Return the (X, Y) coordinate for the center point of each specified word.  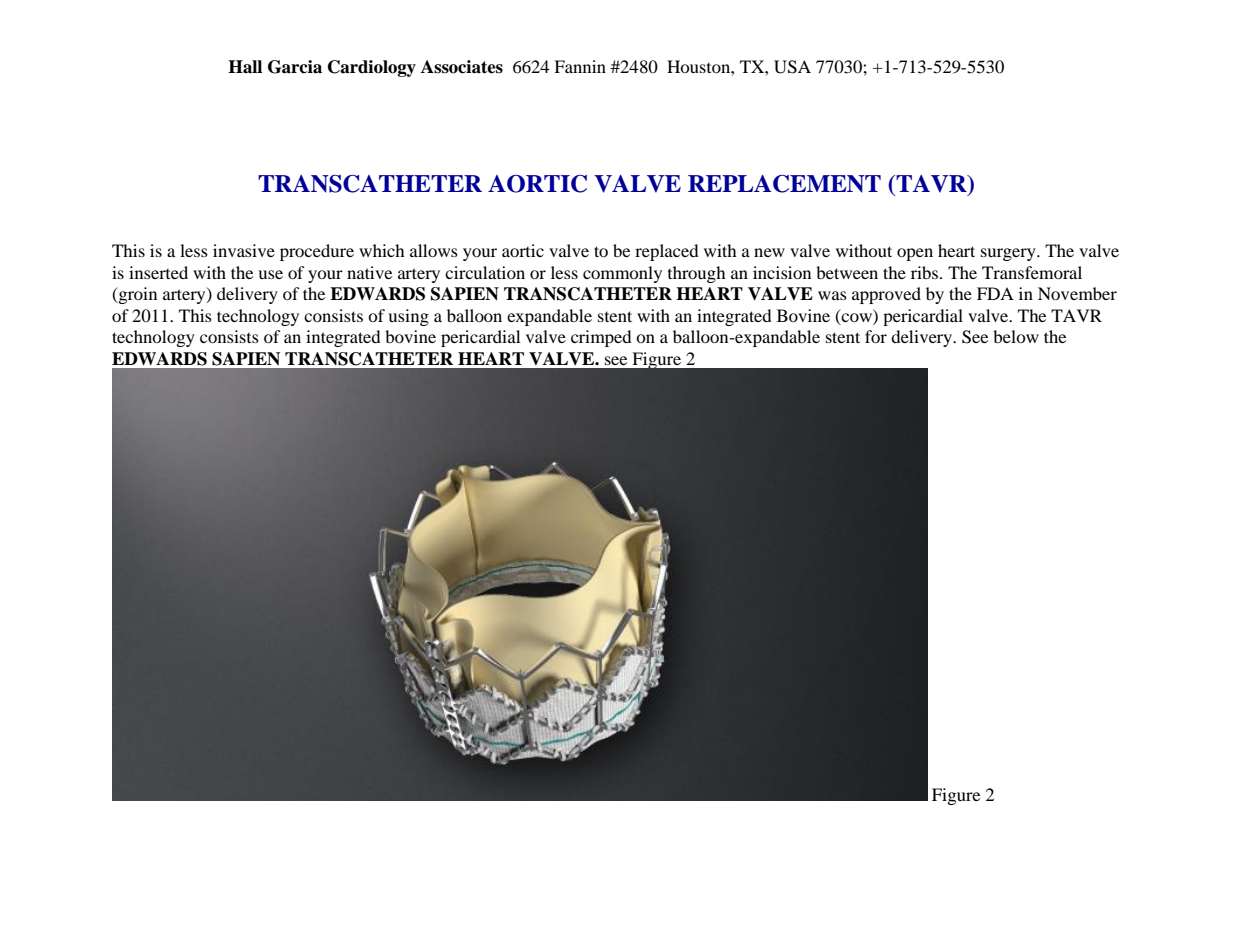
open (915, 254)
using (408, 317)
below (1016, 336)
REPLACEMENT (784, 184)
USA (792, 67)
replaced (667, 252)
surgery (1009, 254)
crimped (601, 338)
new (769, 252)
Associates (462, 67)
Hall (245, 67)
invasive (244, 250)
